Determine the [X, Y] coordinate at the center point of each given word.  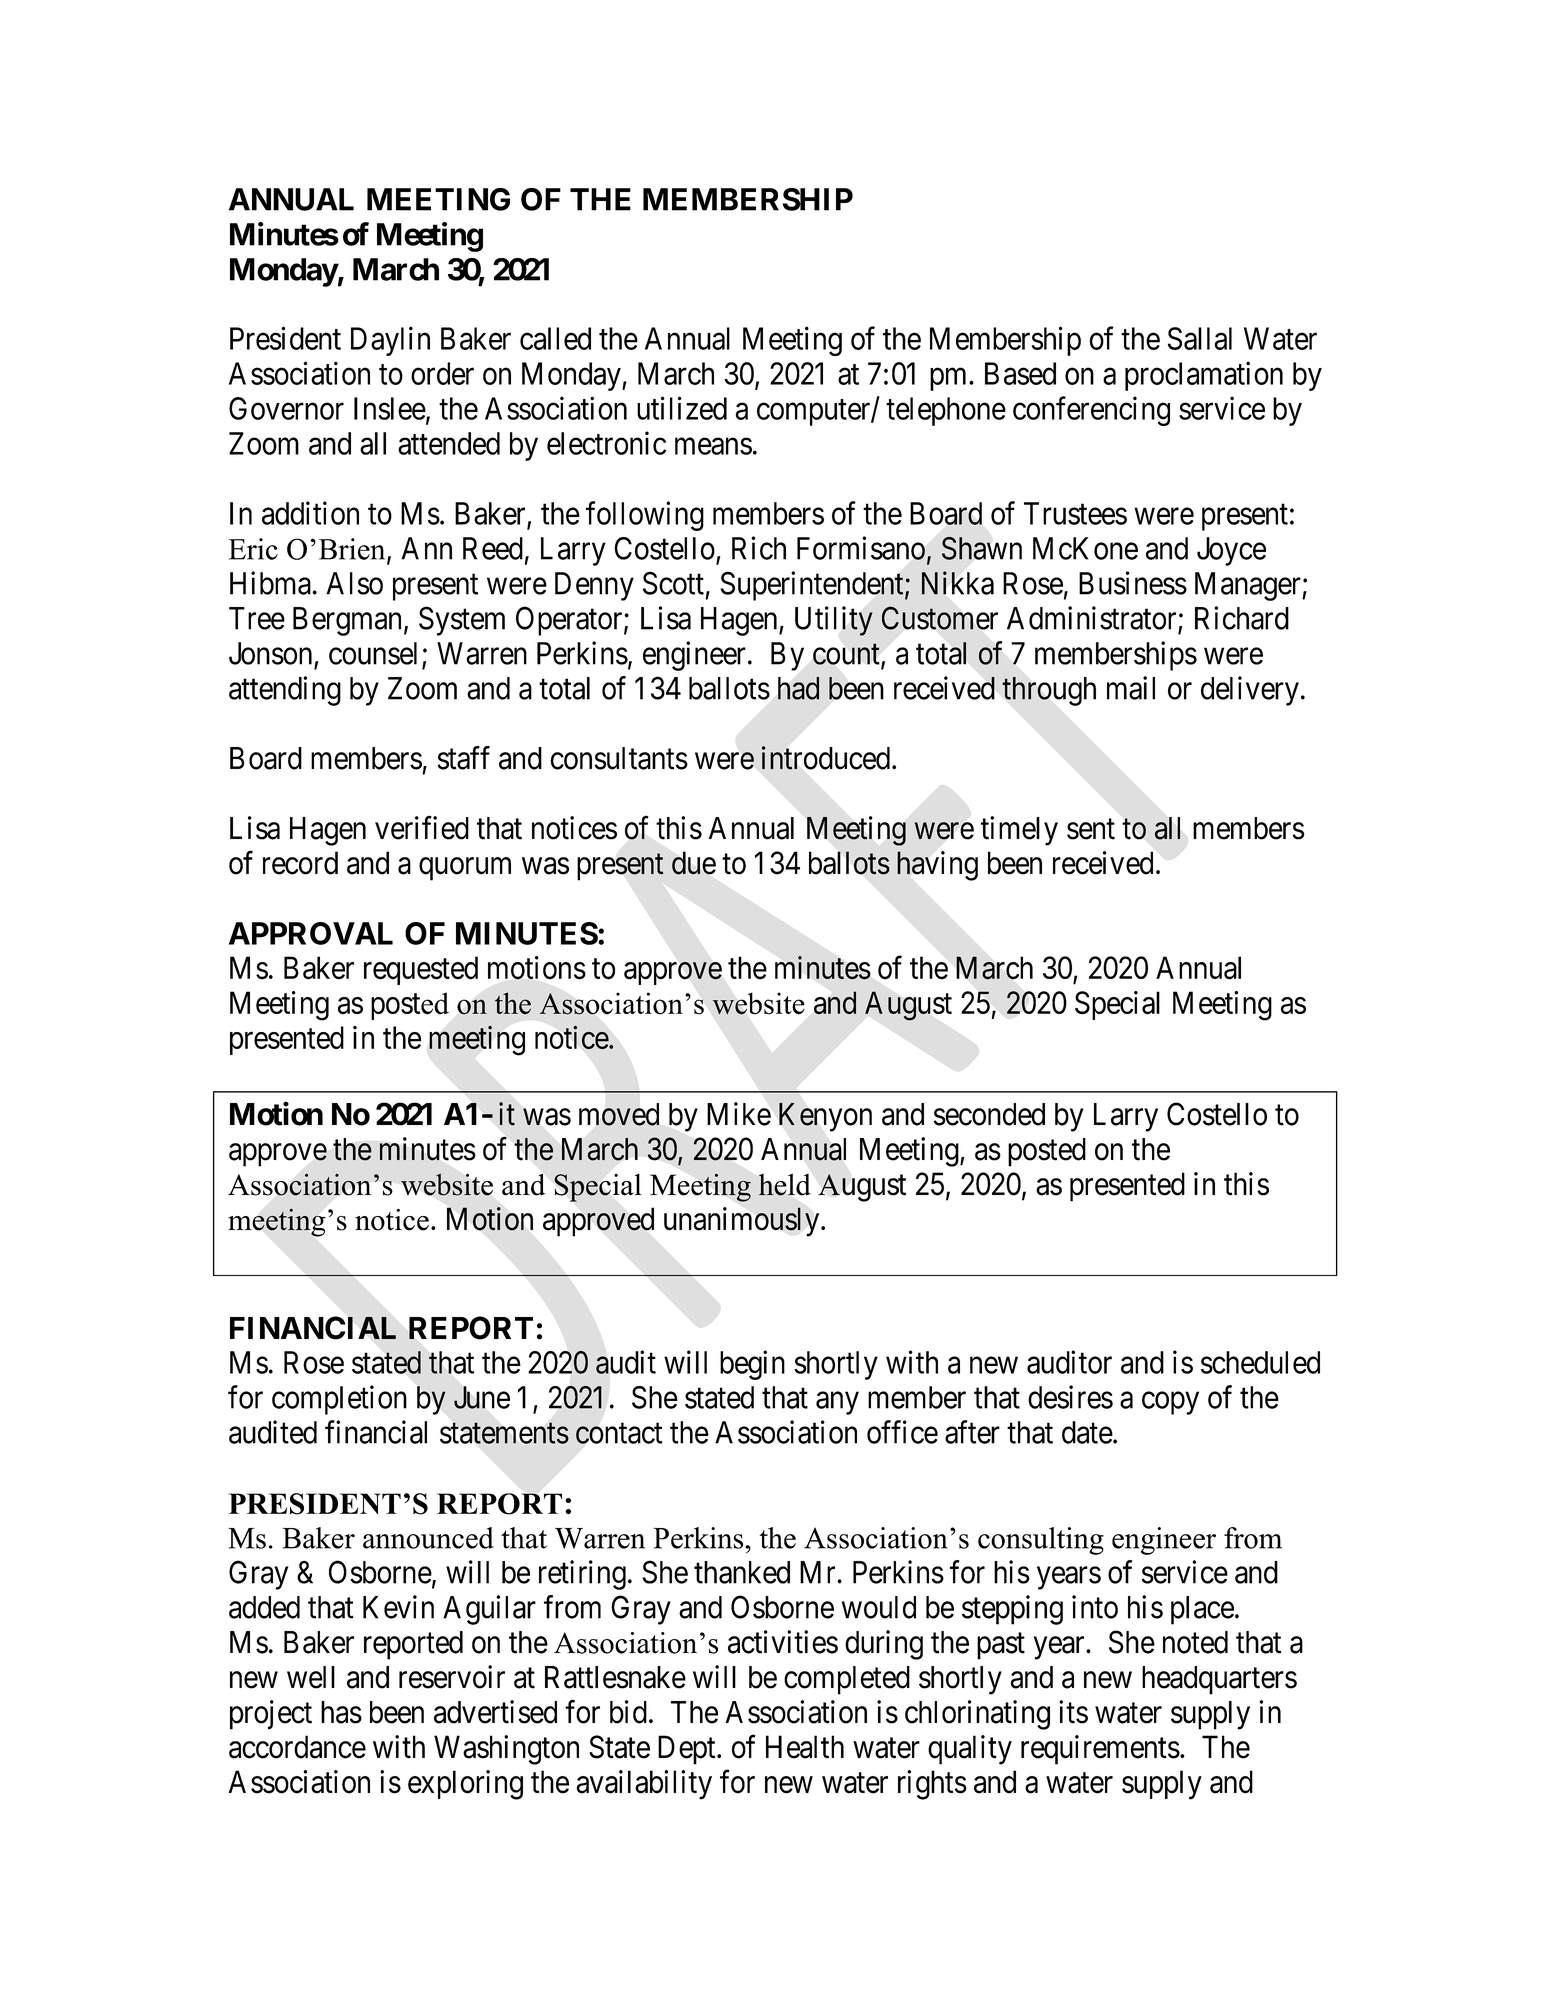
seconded [989, 1114]
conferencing [1091, 411]
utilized [682, 408]
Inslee [390, 408]
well [311, 1677]
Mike [739, 1114]
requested [421, 970]
